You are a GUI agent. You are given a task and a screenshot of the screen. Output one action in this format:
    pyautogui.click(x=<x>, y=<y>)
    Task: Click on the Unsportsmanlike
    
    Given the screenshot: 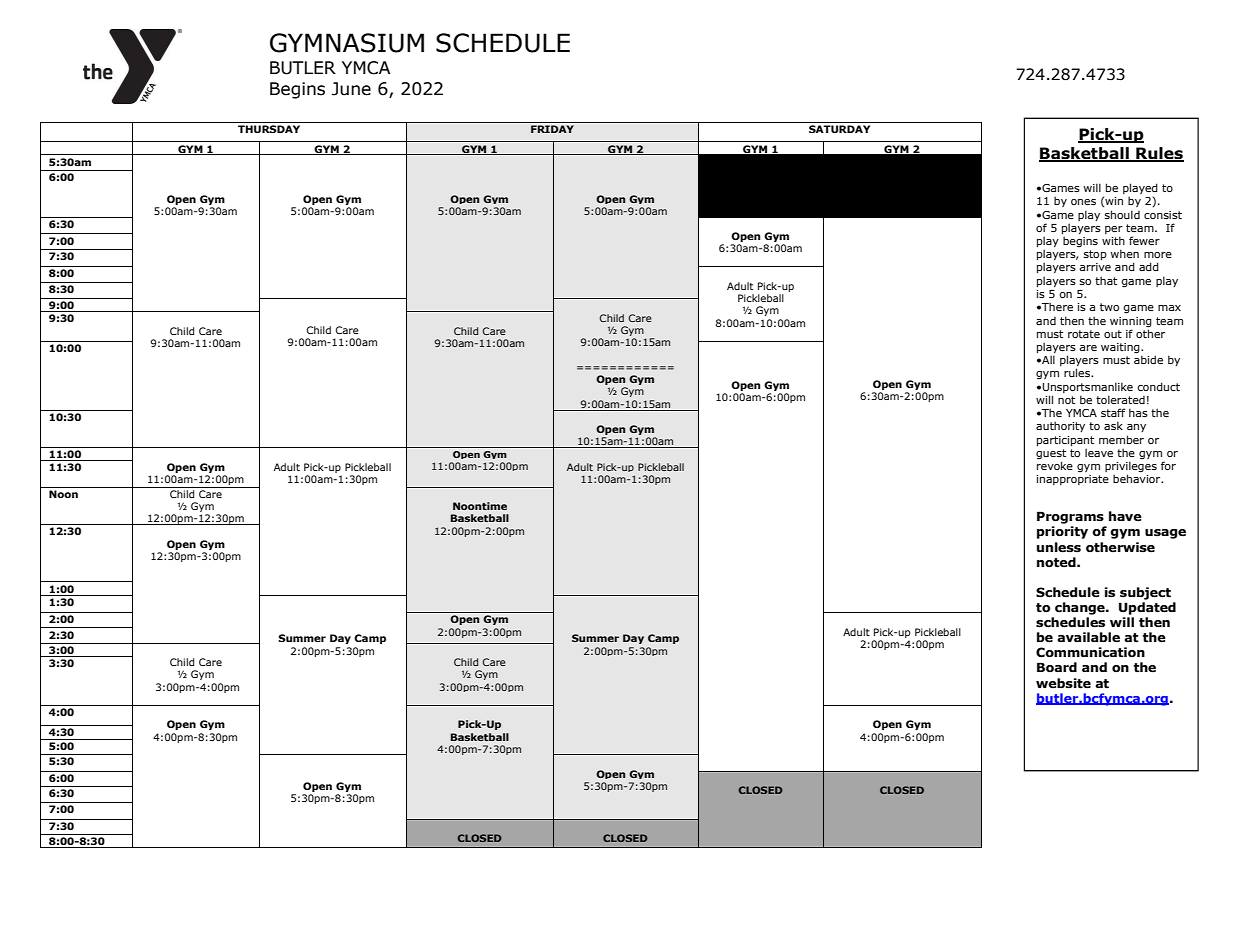 What is the action you would take?
    pyautogui.click(x=1088, y=387)
